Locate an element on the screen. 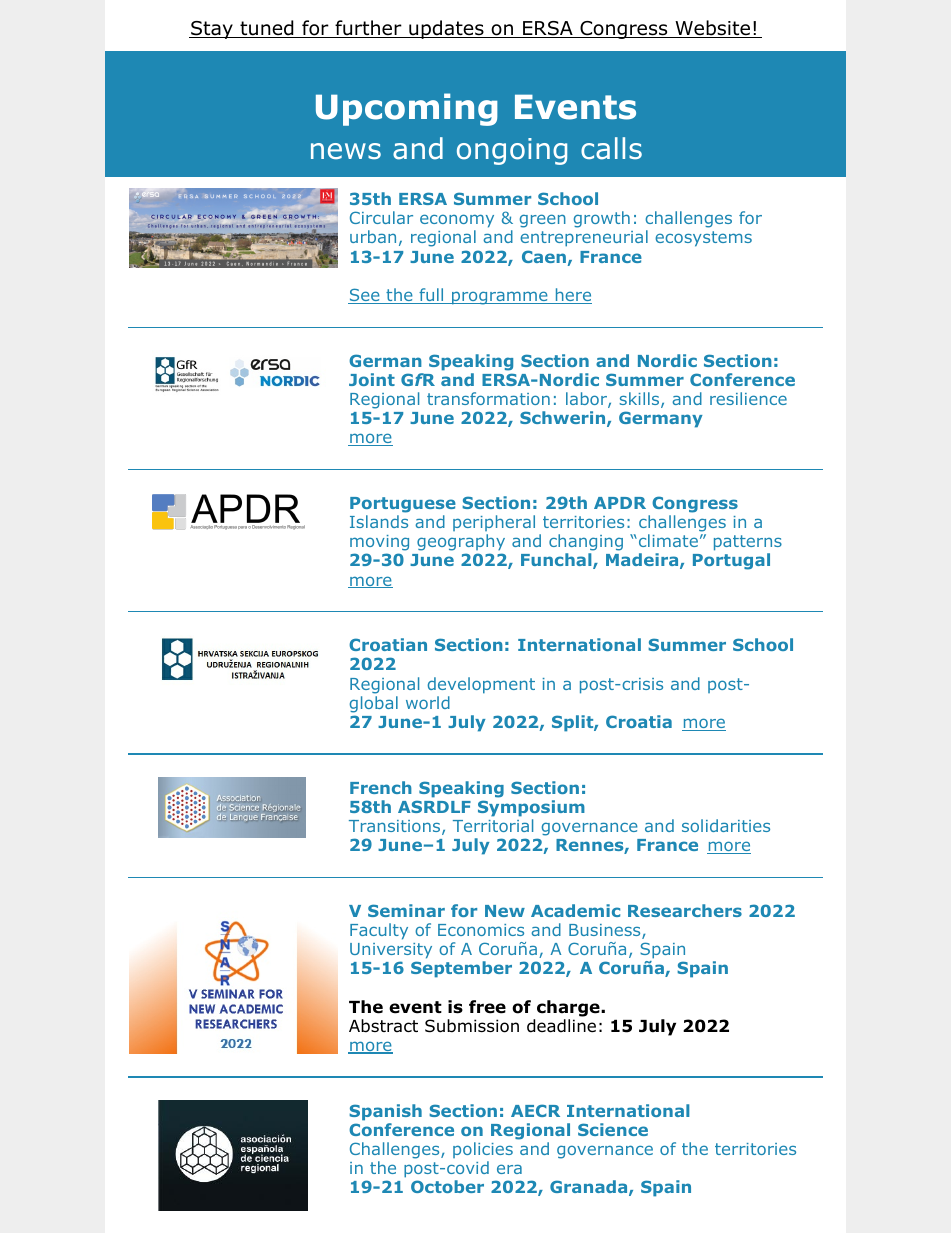 This screenshot has width=952, height=1233. Portugal is located at coordinates (731, 561).
